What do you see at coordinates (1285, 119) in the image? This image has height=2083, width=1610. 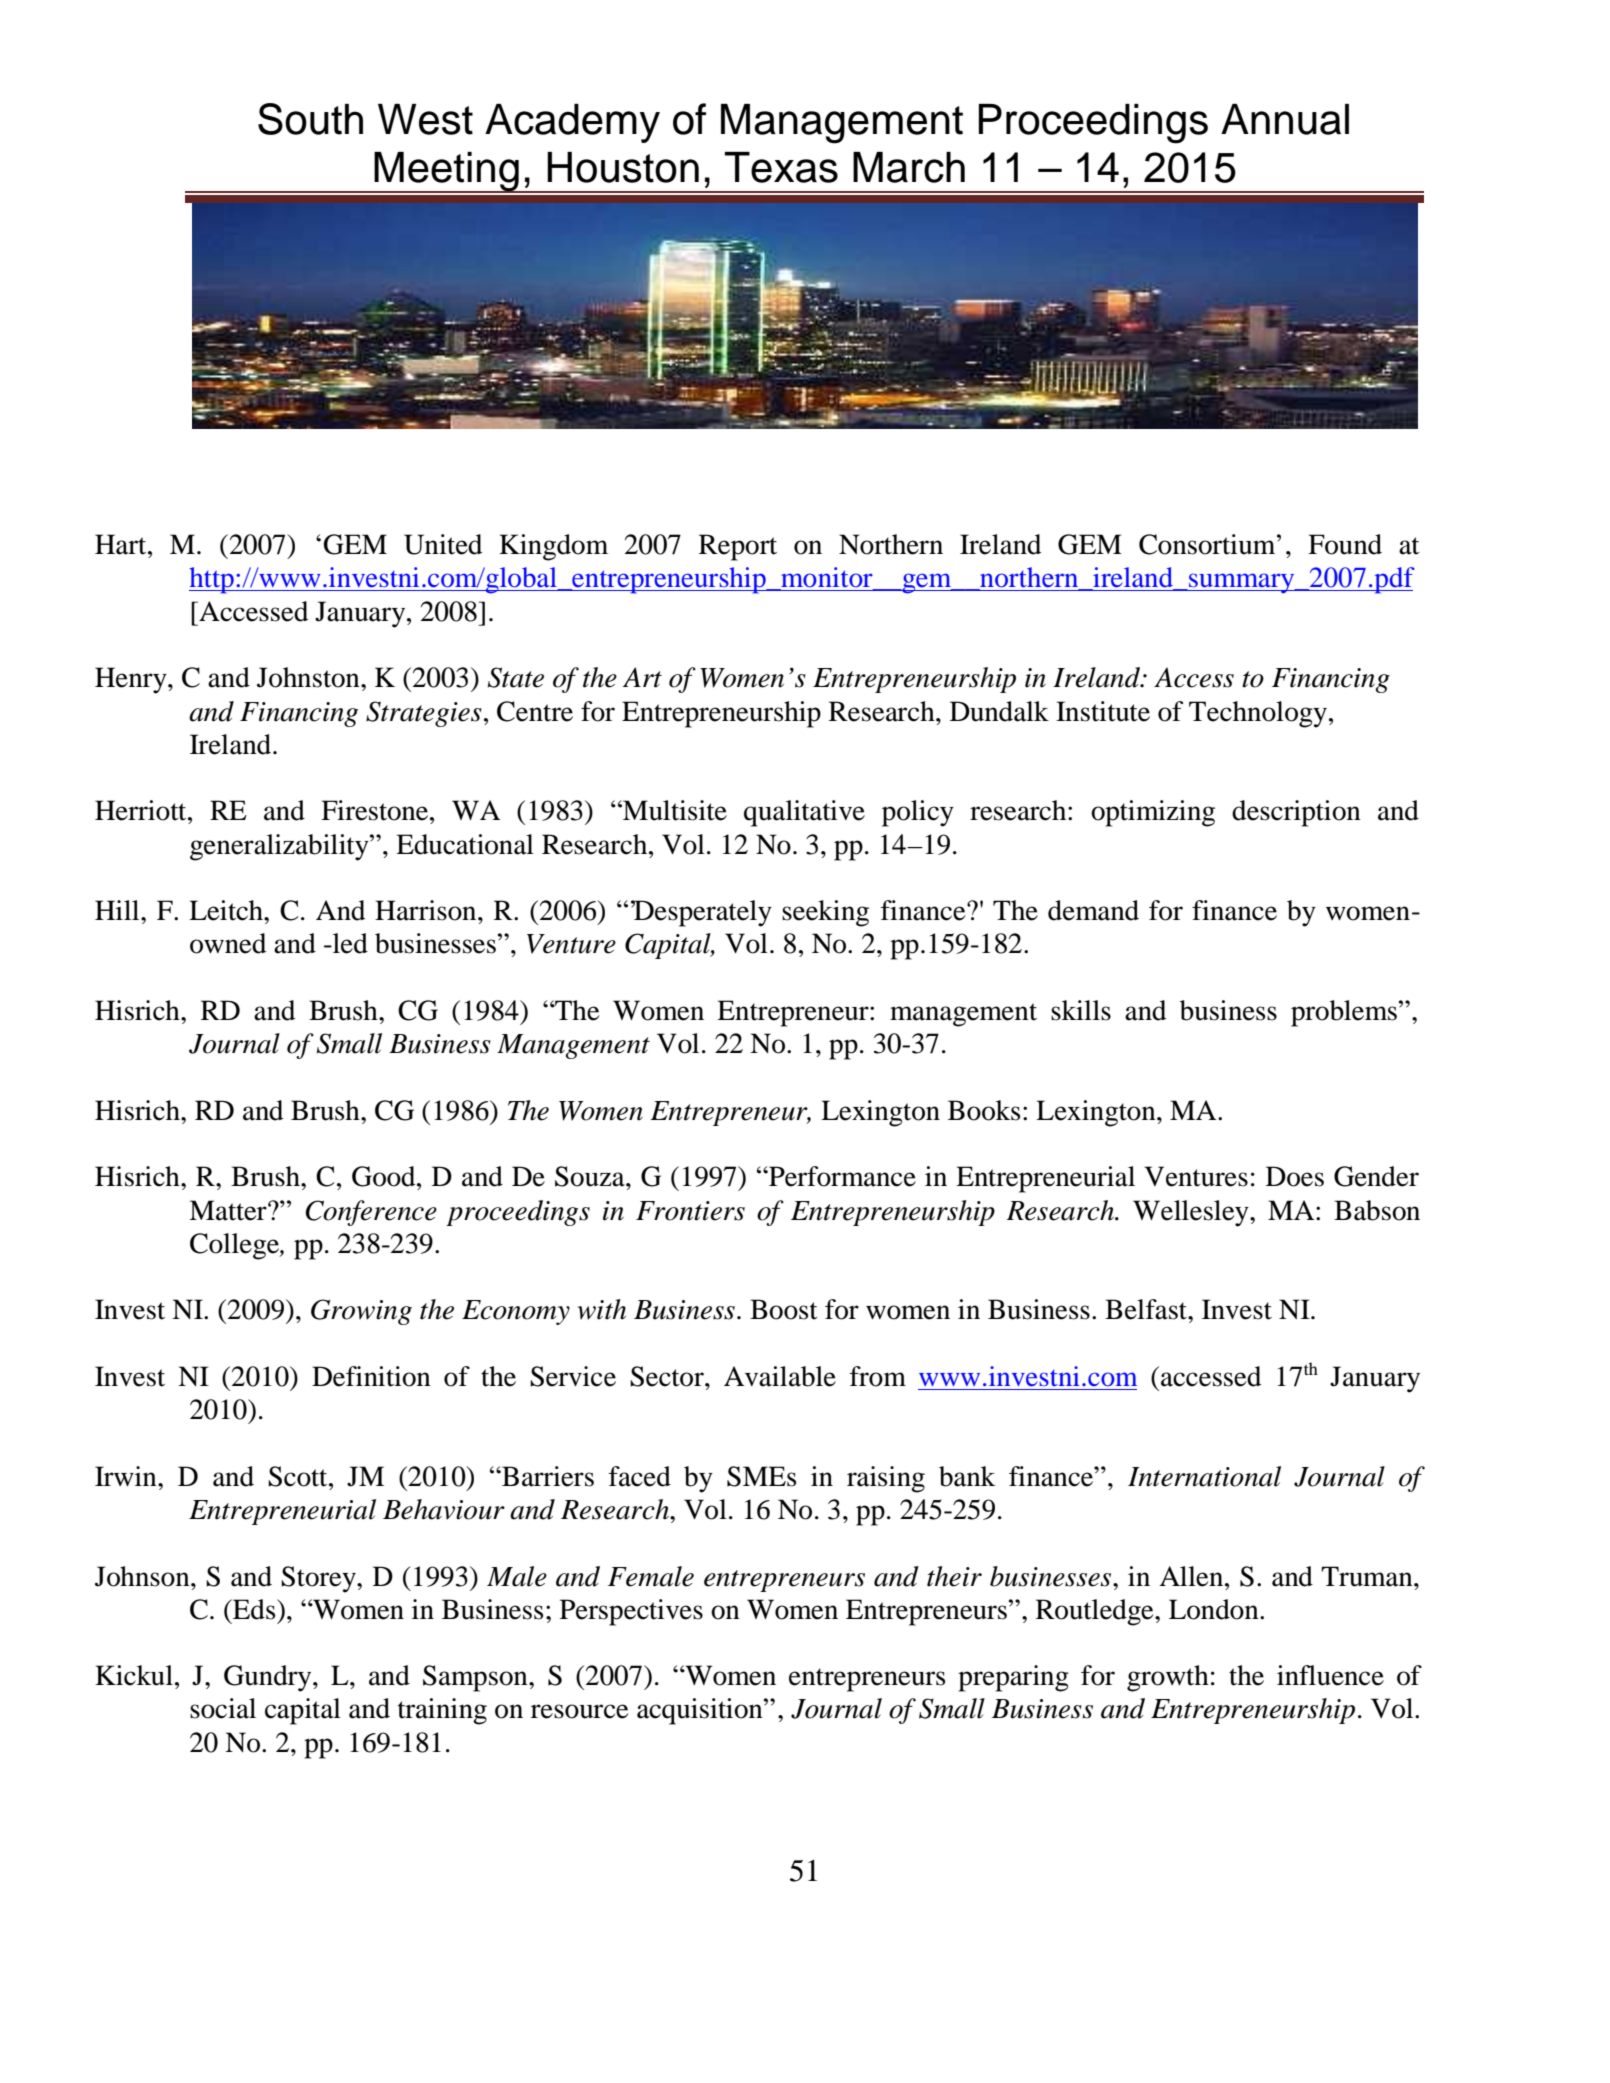 I see `Annual` at bounding box center [1285, 119].
